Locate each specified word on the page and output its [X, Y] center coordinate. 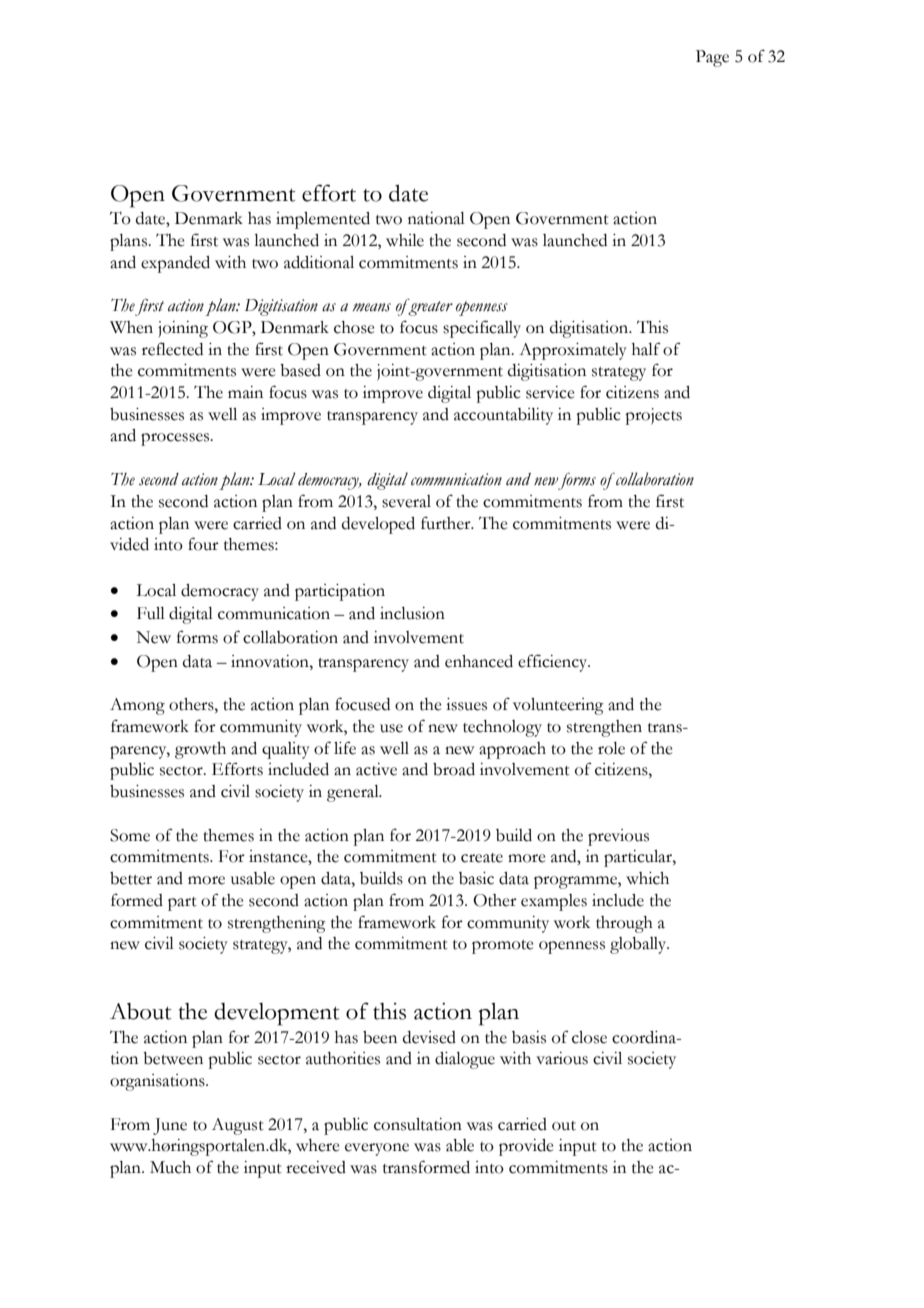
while [405, 240]
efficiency [554, 663]
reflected [172, 349]
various [562, 1058]
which [647, 878]
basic [476, 878]
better [131, 878]
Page [712, 58]
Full [151, 613]
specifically [482, 329]
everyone [377, 1149]
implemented [323, 220]
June [170, 1126]
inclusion [412, 613]
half [646, 349]
